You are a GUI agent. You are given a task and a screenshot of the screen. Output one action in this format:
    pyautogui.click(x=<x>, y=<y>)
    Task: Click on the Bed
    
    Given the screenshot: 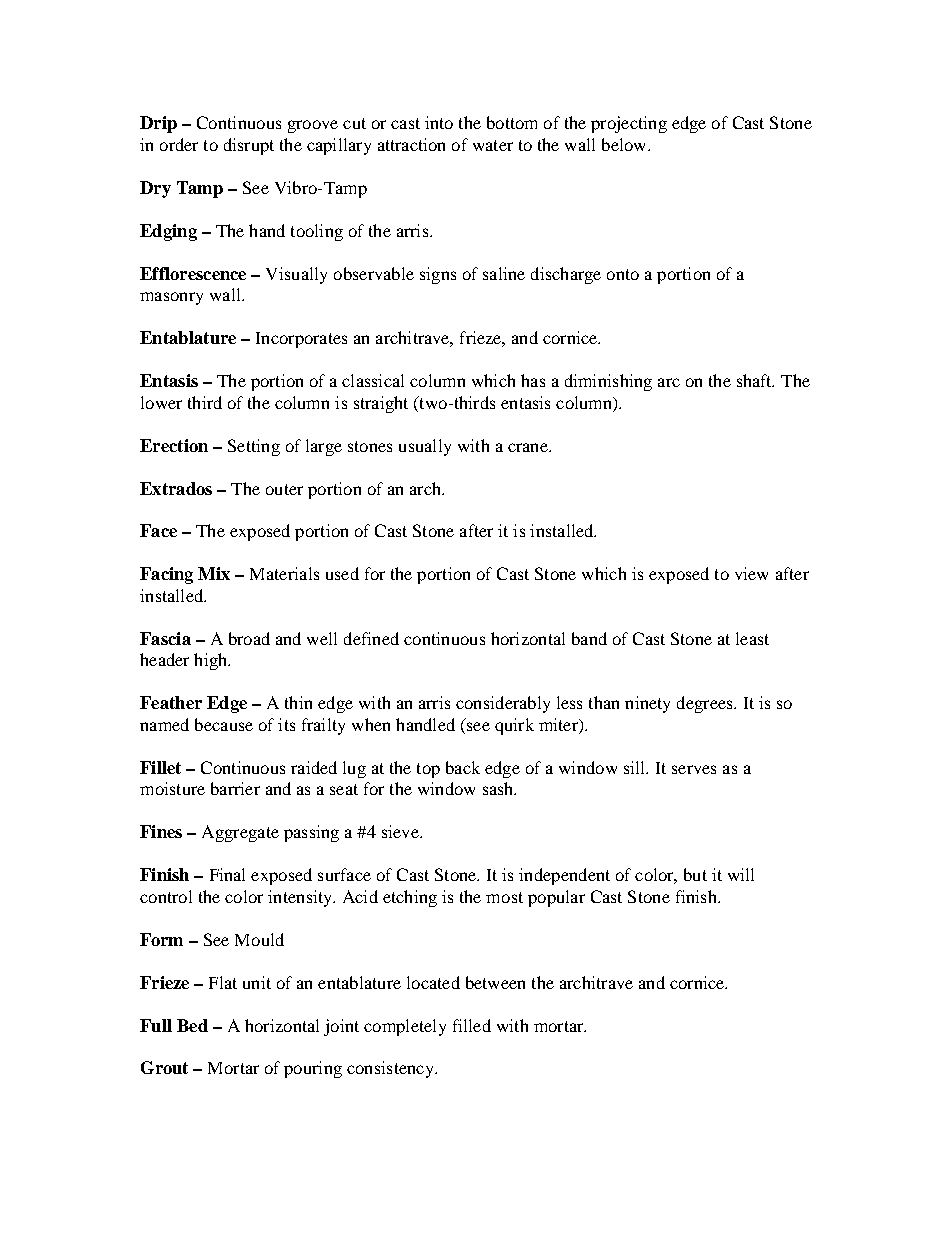 What is the action you would take?
    pyautogui.click(x=192, y=1025)
